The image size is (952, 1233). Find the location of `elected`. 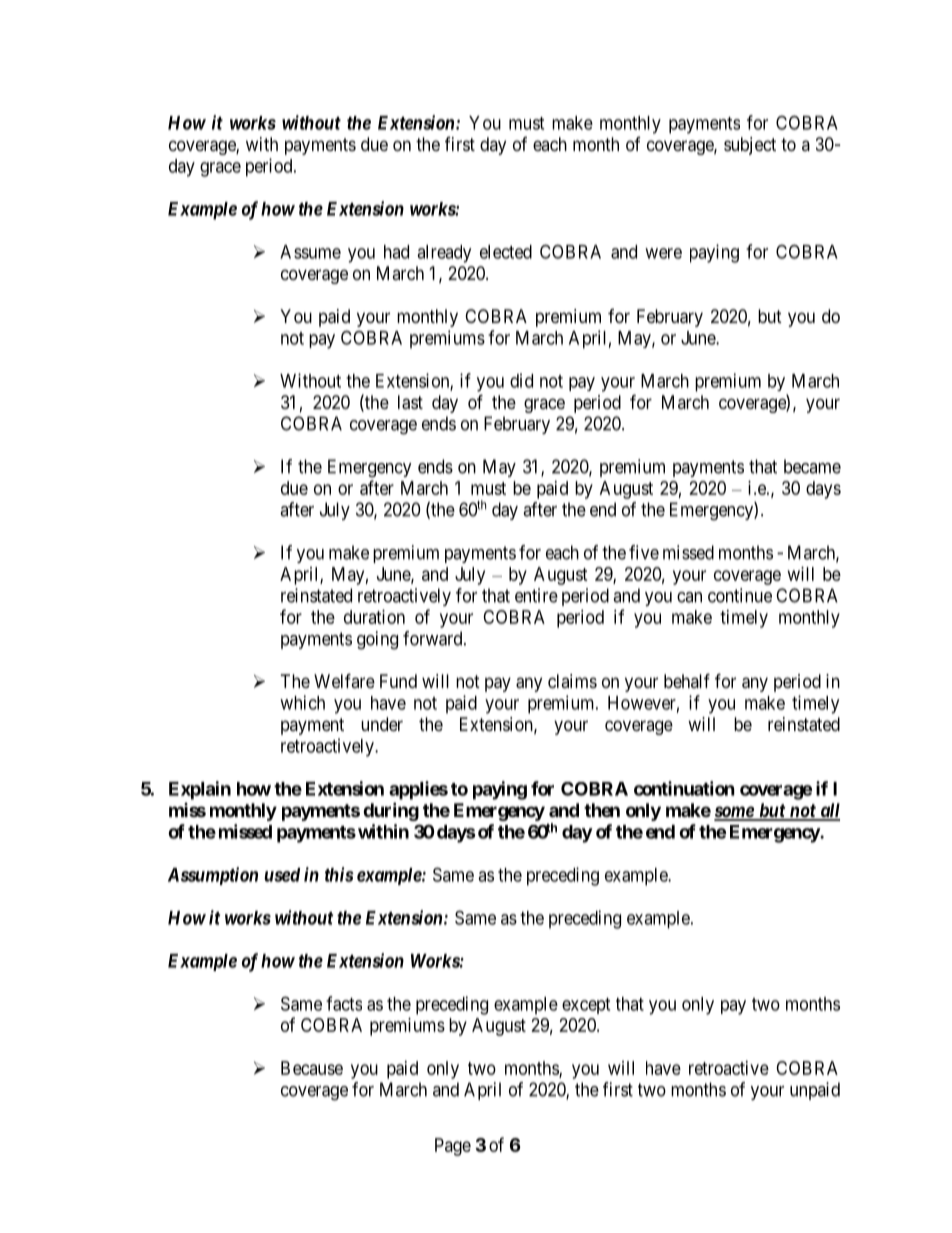

elected is located at coordinates (506, 252).
